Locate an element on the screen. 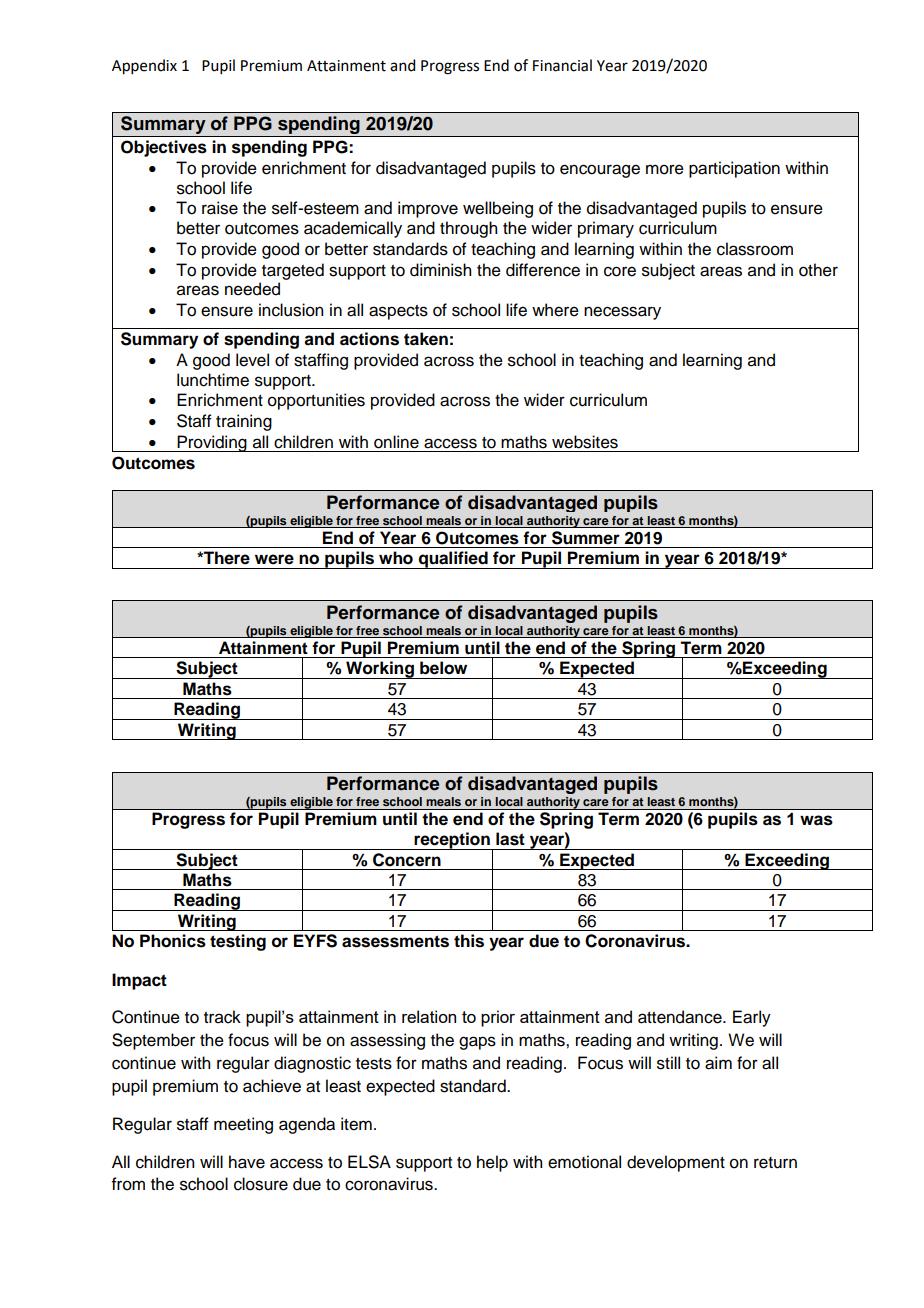 The image size is (924, 1308). help is located at coordinates (492, 1163).
